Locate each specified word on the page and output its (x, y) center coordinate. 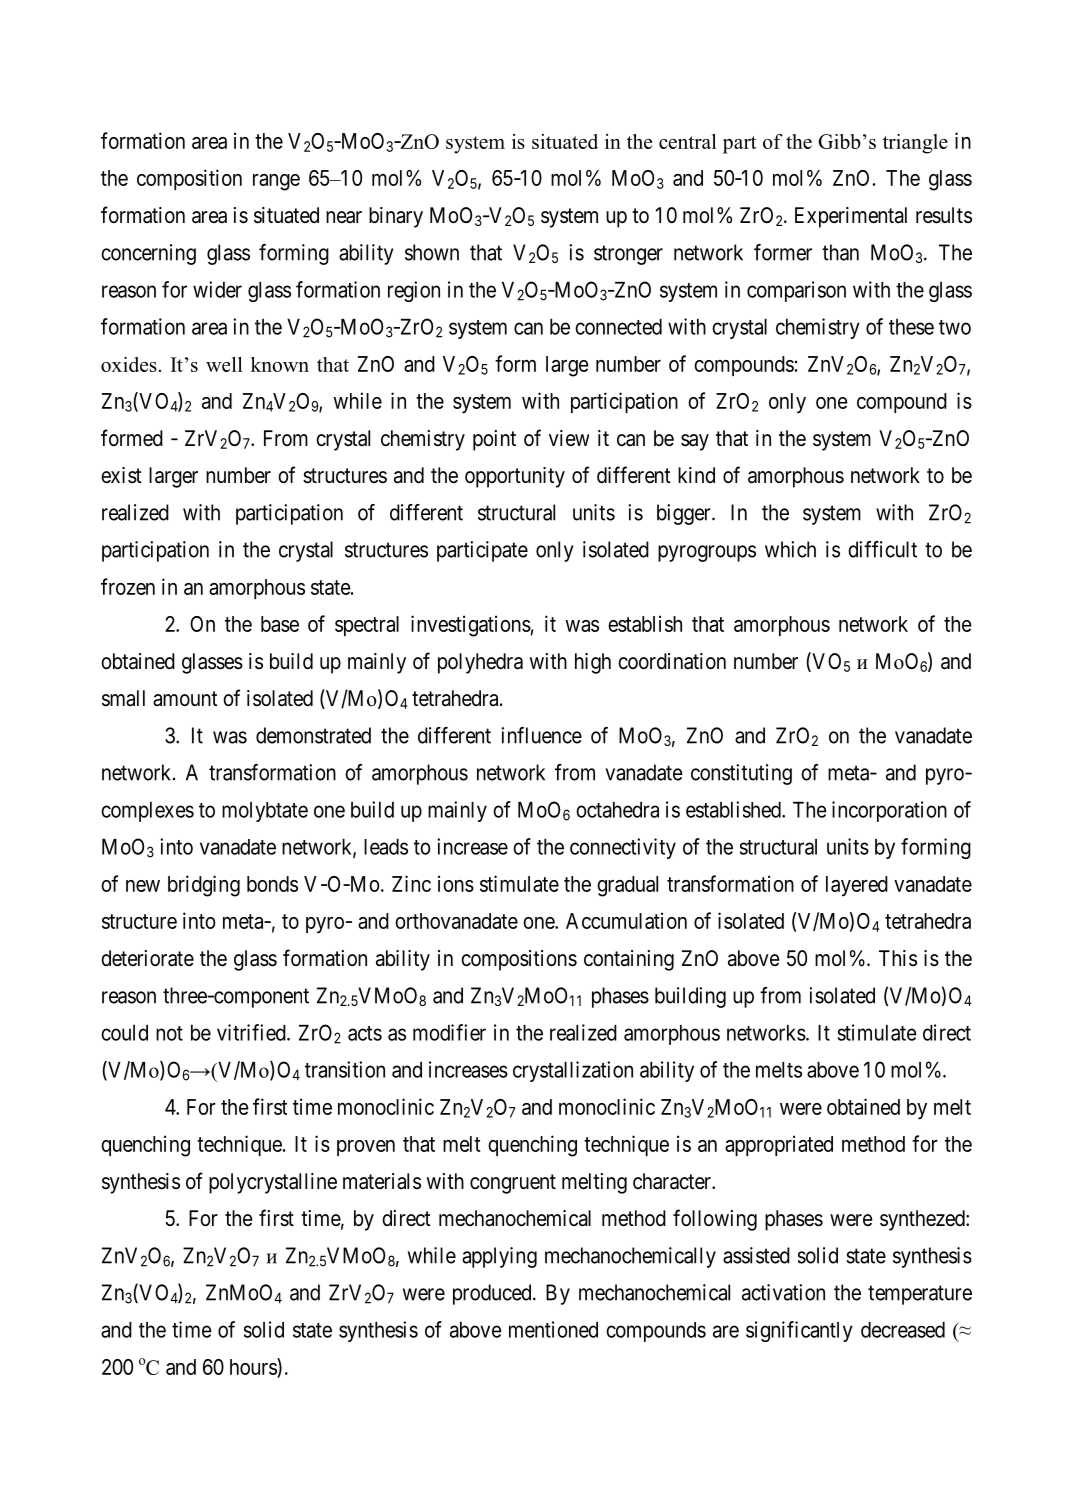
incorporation (889, 811)
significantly (799, 1331)
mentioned (553, 1329)
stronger (628, 255)
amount (185, 699)
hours (254, 1366)
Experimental (851, 217)
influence (541, 735)
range (276, 182)
